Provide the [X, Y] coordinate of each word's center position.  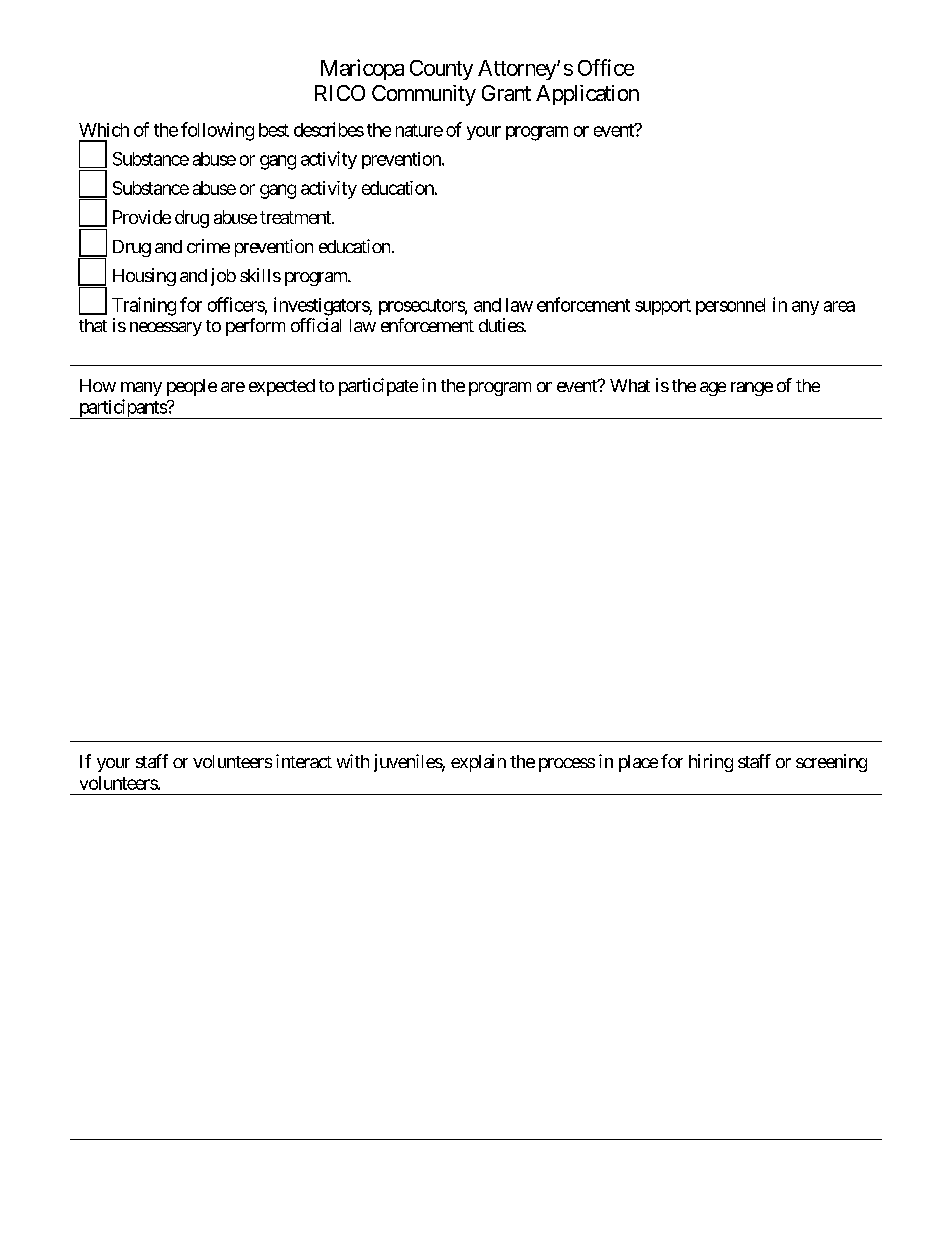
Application [587, 95]
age [713, 389]
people [192, 387]
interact [304, 761]
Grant [506, 93]
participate [378, 387]
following [217, 131]
